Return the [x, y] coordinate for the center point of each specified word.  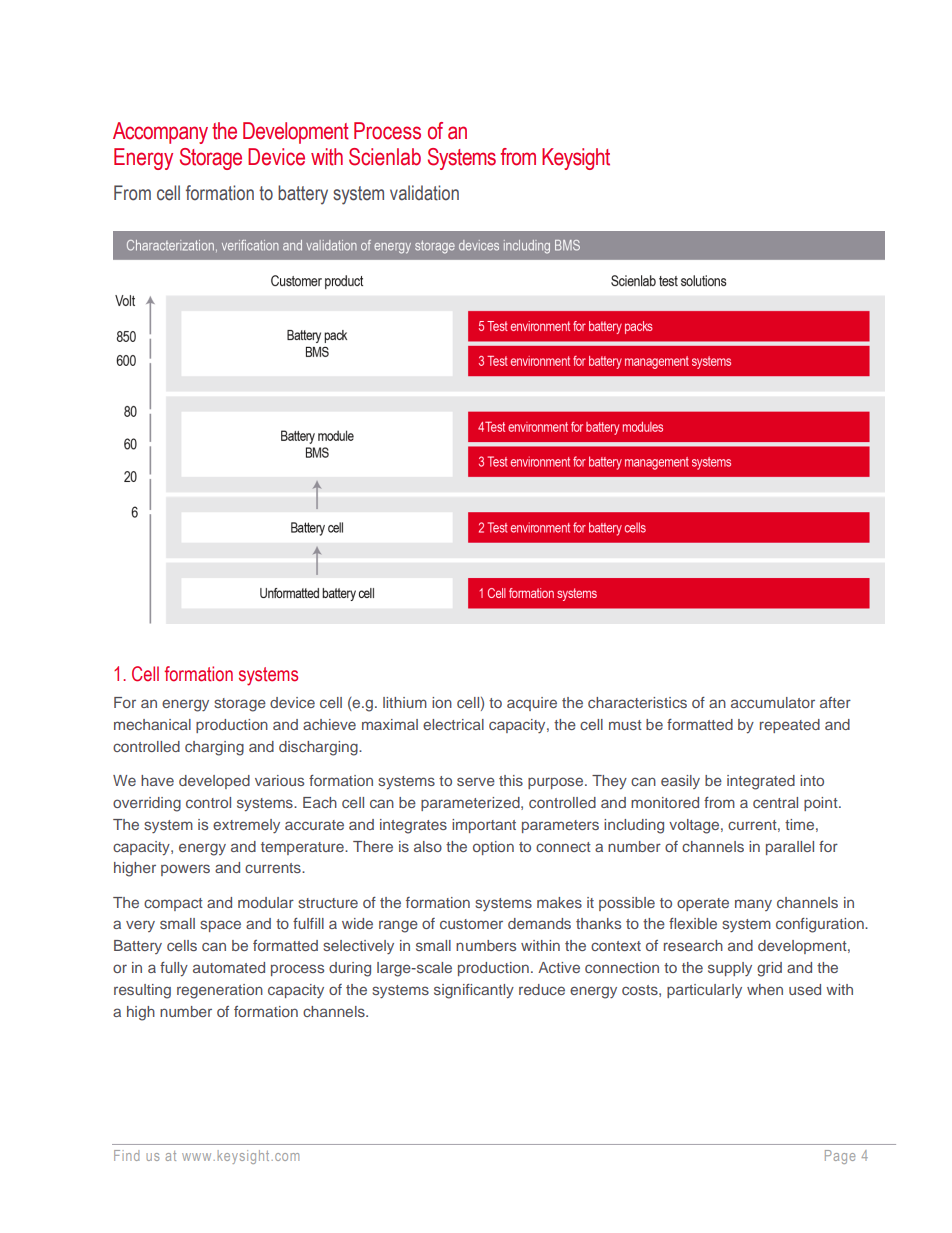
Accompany [160, 133]
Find [126, 1155]
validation [424, 193]
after [835, 702]
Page [840, 1157]
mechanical [152, 724]
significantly [474, 991]
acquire [532, 704]
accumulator [773, 702]
